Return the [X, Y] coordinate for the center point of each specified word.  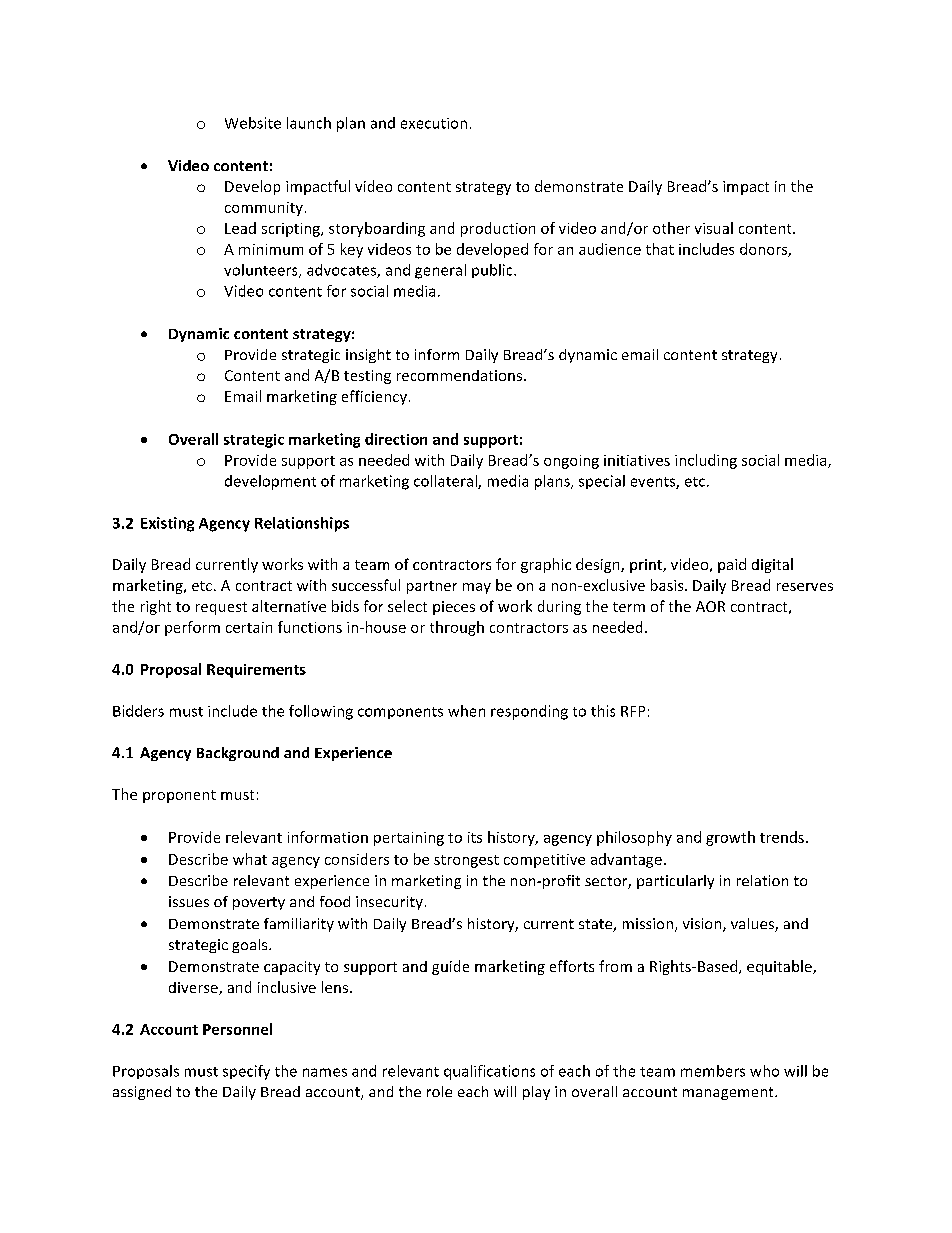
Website [253, 123]
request [221, 608]
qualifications [489, 1072]
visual [714, 228]
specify [246, 1072]
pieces [454, 608]
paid [732, 565]
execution [434, 123]
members [713, 1071]
